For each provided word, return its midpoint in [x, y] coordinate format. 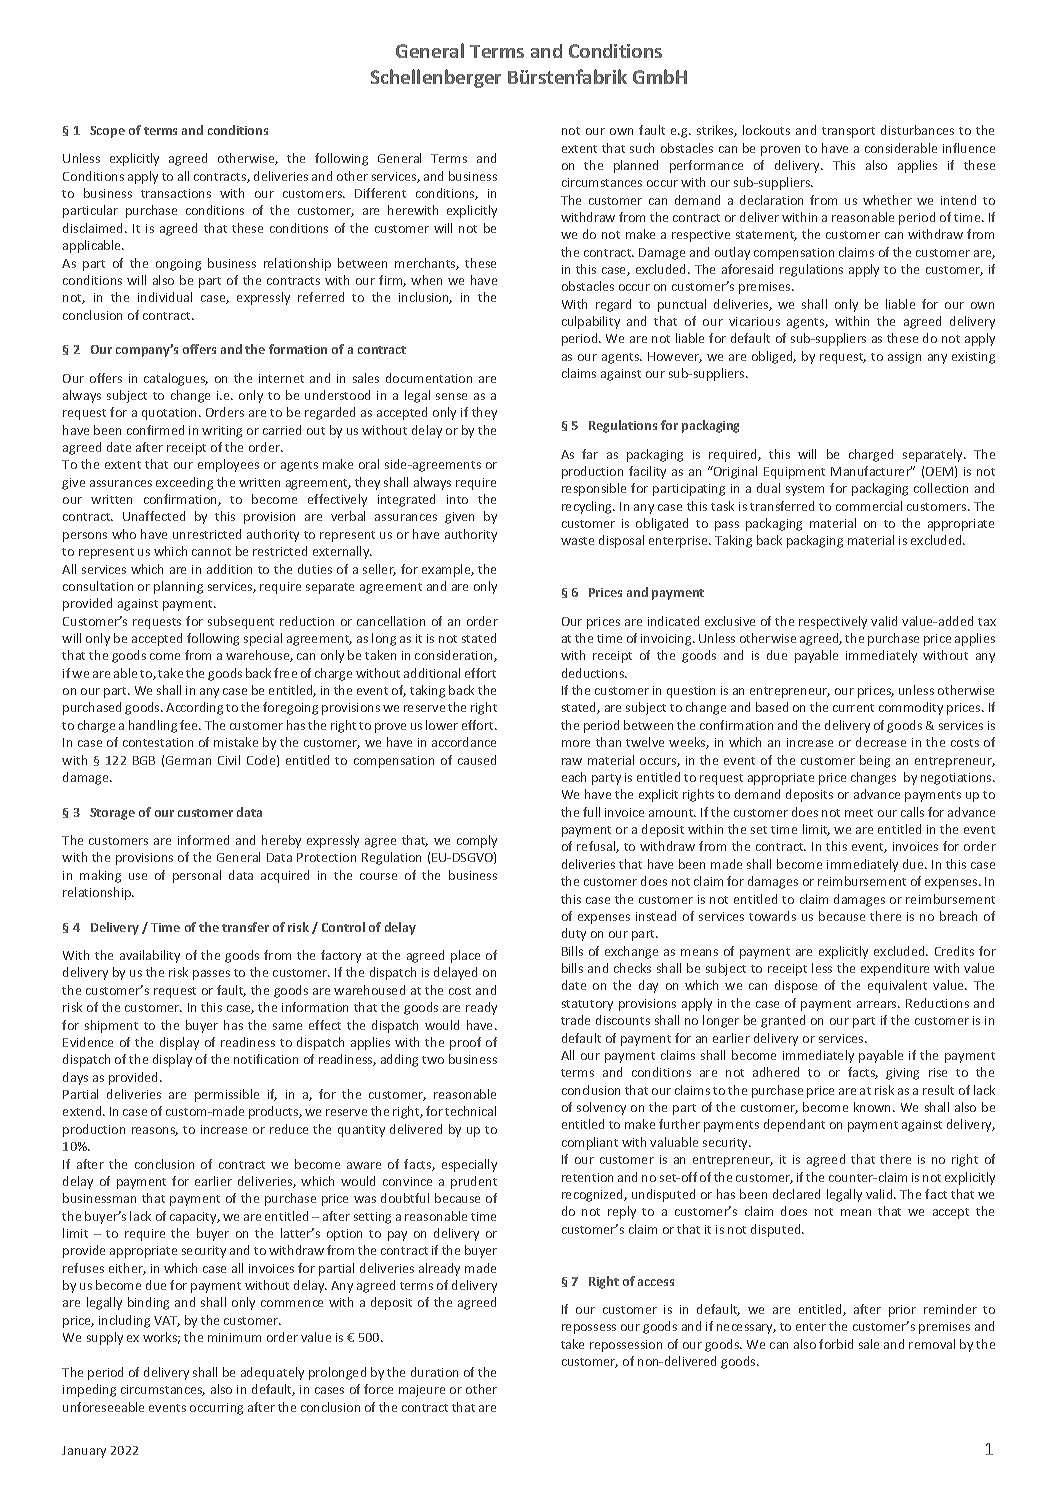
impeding [89, 1390]
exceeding [184, 483]
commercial [869, 506]
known [874, 1107]
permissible [227, 1095]
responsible [594, 489]
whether [887, 200]
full [591, 812]
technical [470, 1111]
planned [636, 166]
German [188, 760]
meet [859, 813]
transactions [176, 193]
